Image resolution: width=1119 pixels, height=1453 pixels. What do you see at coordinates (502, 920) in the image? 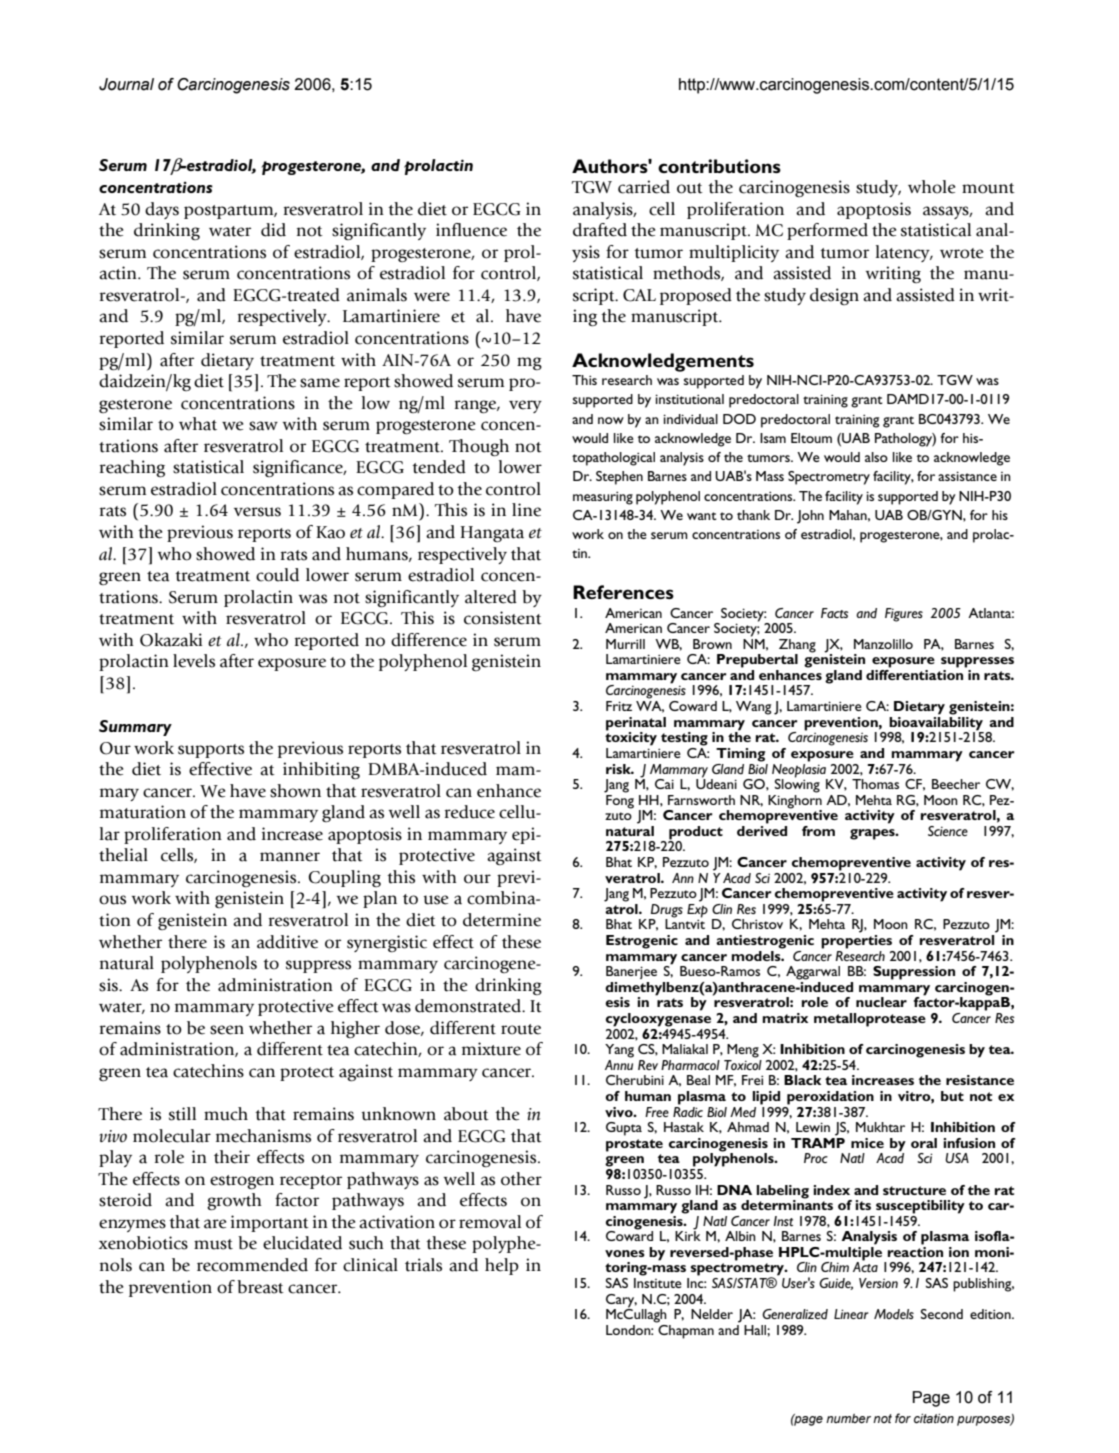
I see `determine` at bounding box center [502, 920].
